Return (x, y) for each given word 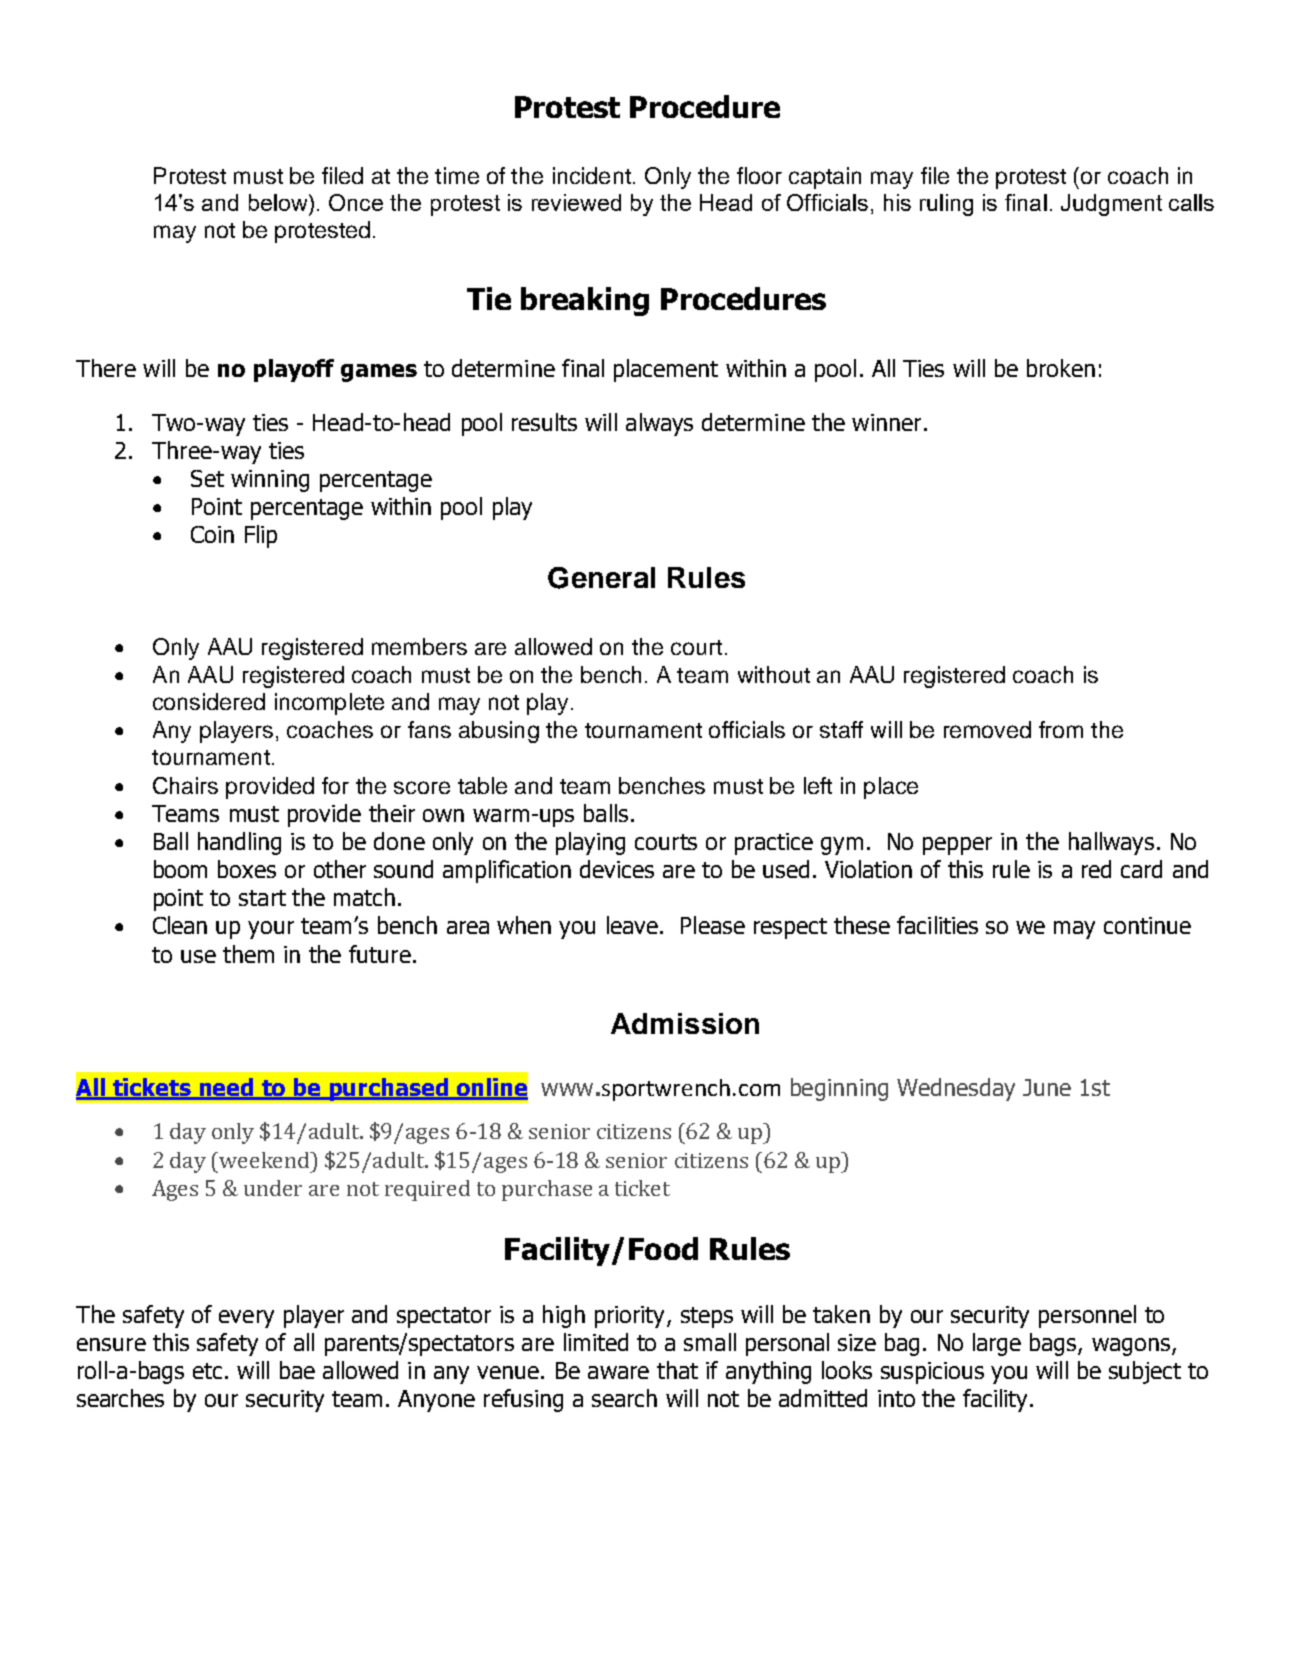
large (997, 1344)
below (279, 202)
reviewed (576, 202)
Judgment (1111, 205)
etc (207, 1371)
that (677, 1370)
